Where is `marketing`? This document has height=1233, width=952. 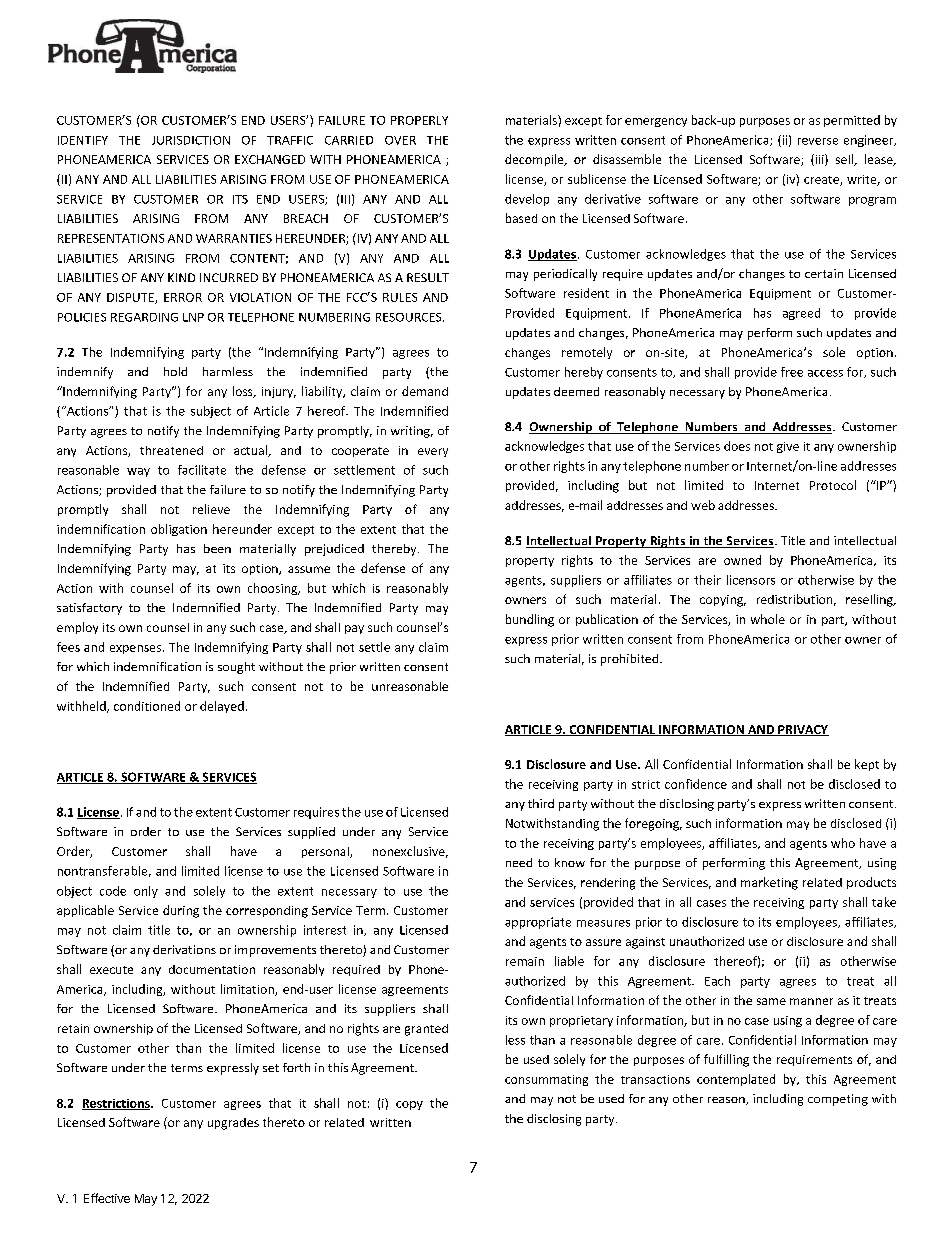
marketing is located at coordinates (769, 883).
